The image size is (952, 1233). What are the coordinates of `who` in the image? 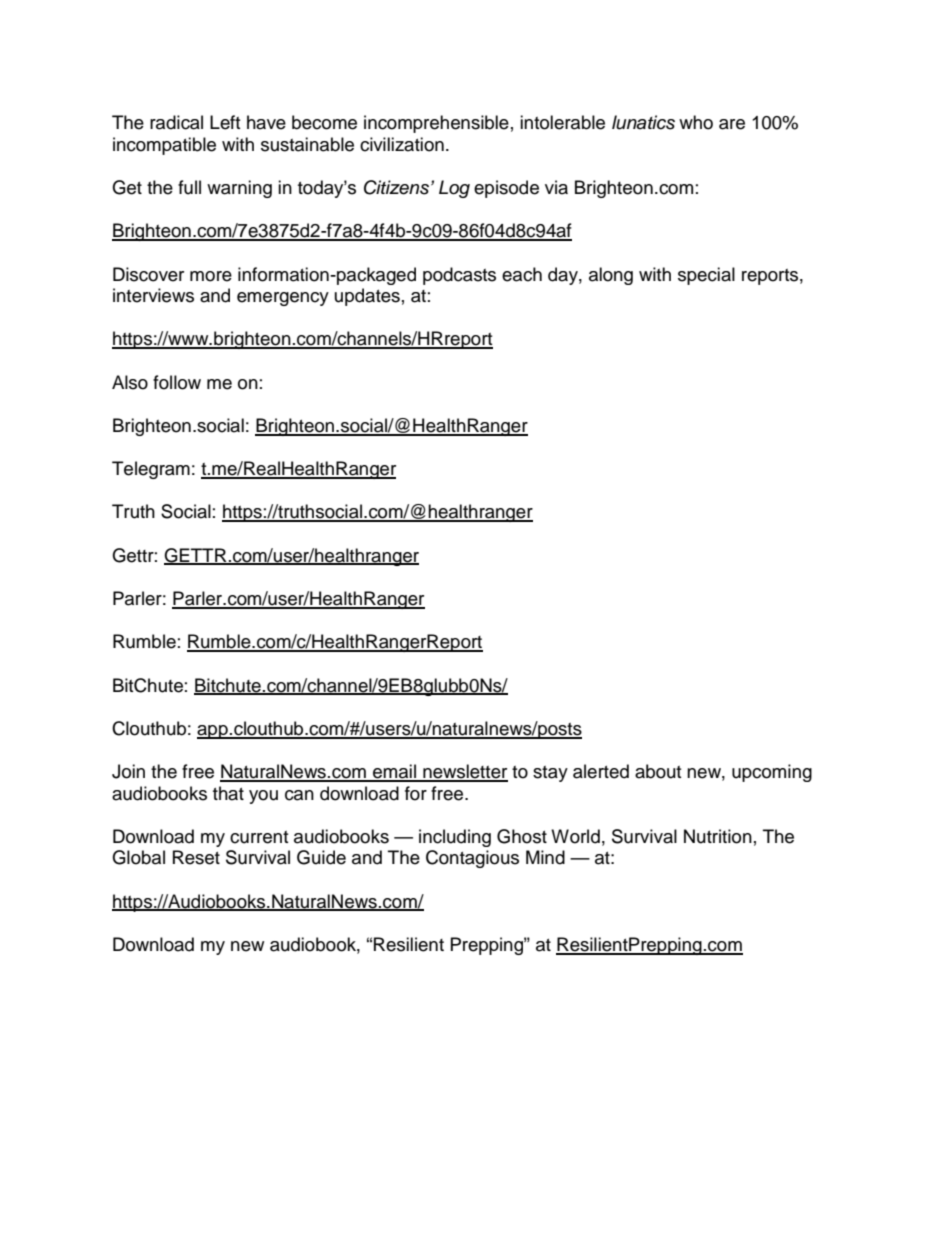 It's located at (696, 122).
